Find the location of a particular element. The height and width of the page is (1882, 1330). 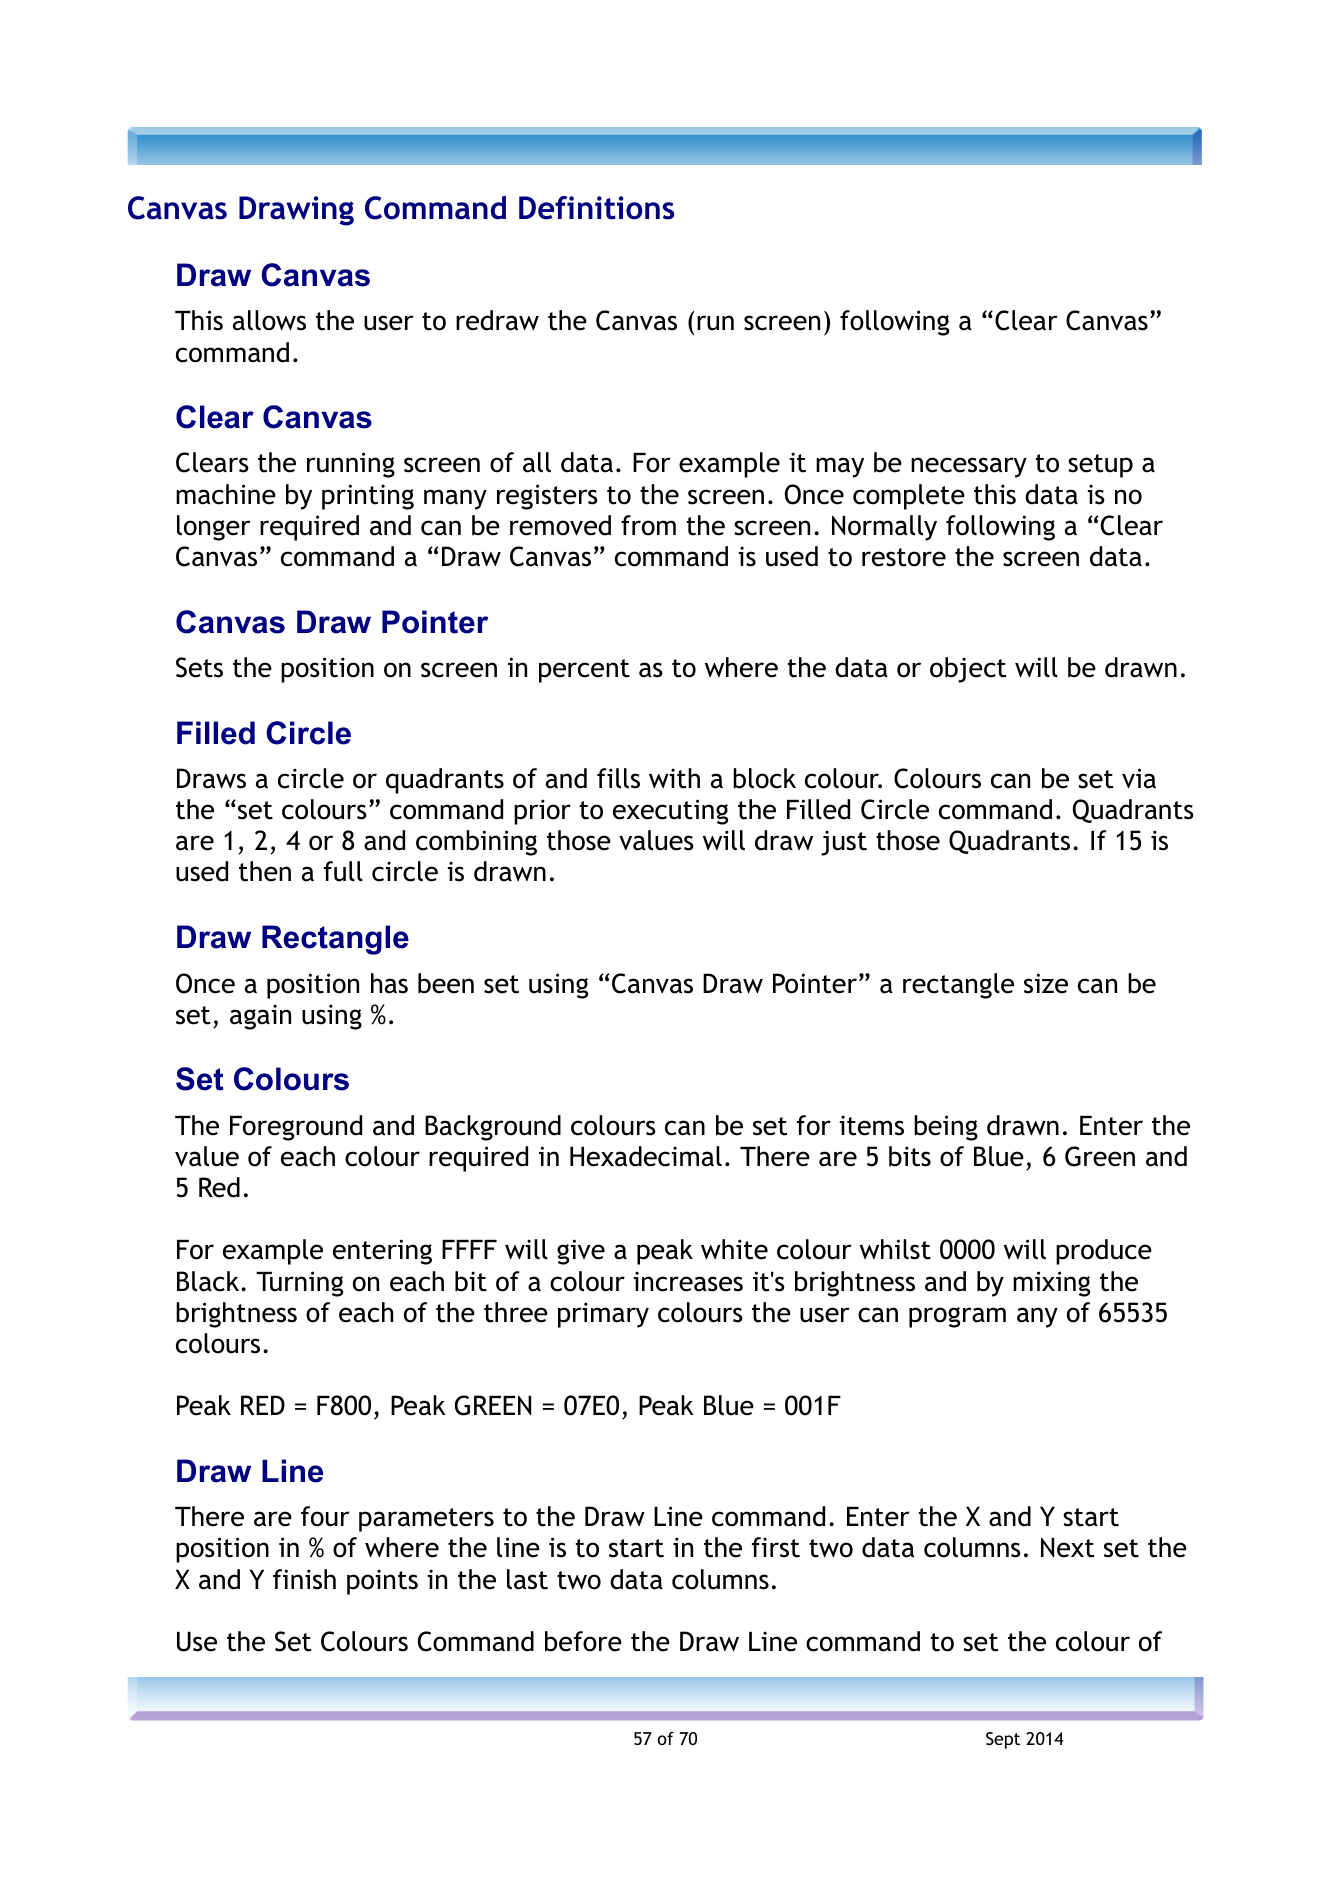

finish is located at coordinates (304, 1579).
